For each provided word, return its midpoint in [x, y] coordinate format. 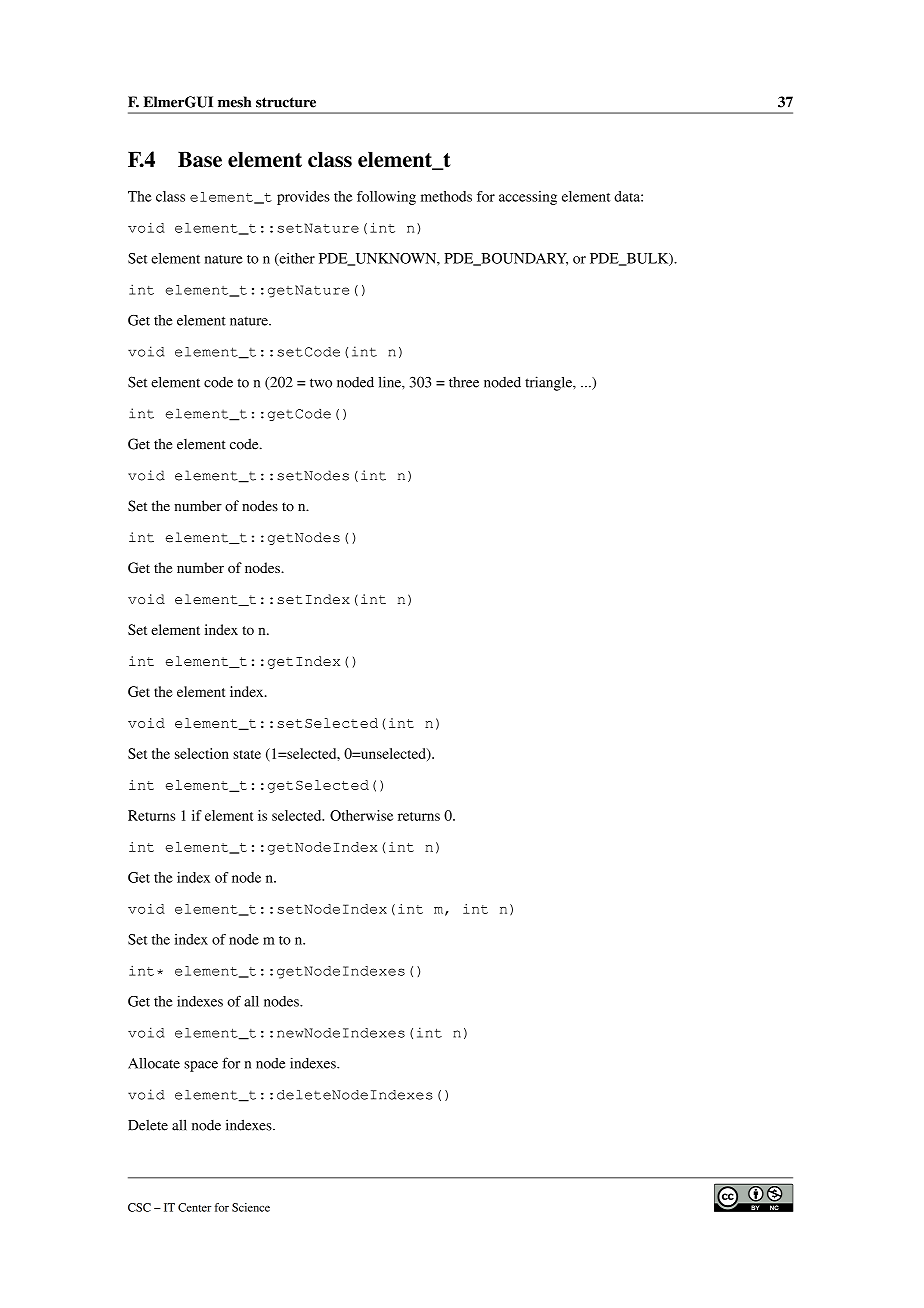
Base [200, 159]
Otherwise [361, 815]
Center [194, 1207]
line [391, 382]
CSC [139, 1207]
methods [446, 196]
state [247, 754]
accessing [528, 198]
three [464, 382]
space [201, 1066]
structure [286, 102]
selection [202, 753]
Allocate [154, 1063]
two [321, 383]
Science [251, 1207]
